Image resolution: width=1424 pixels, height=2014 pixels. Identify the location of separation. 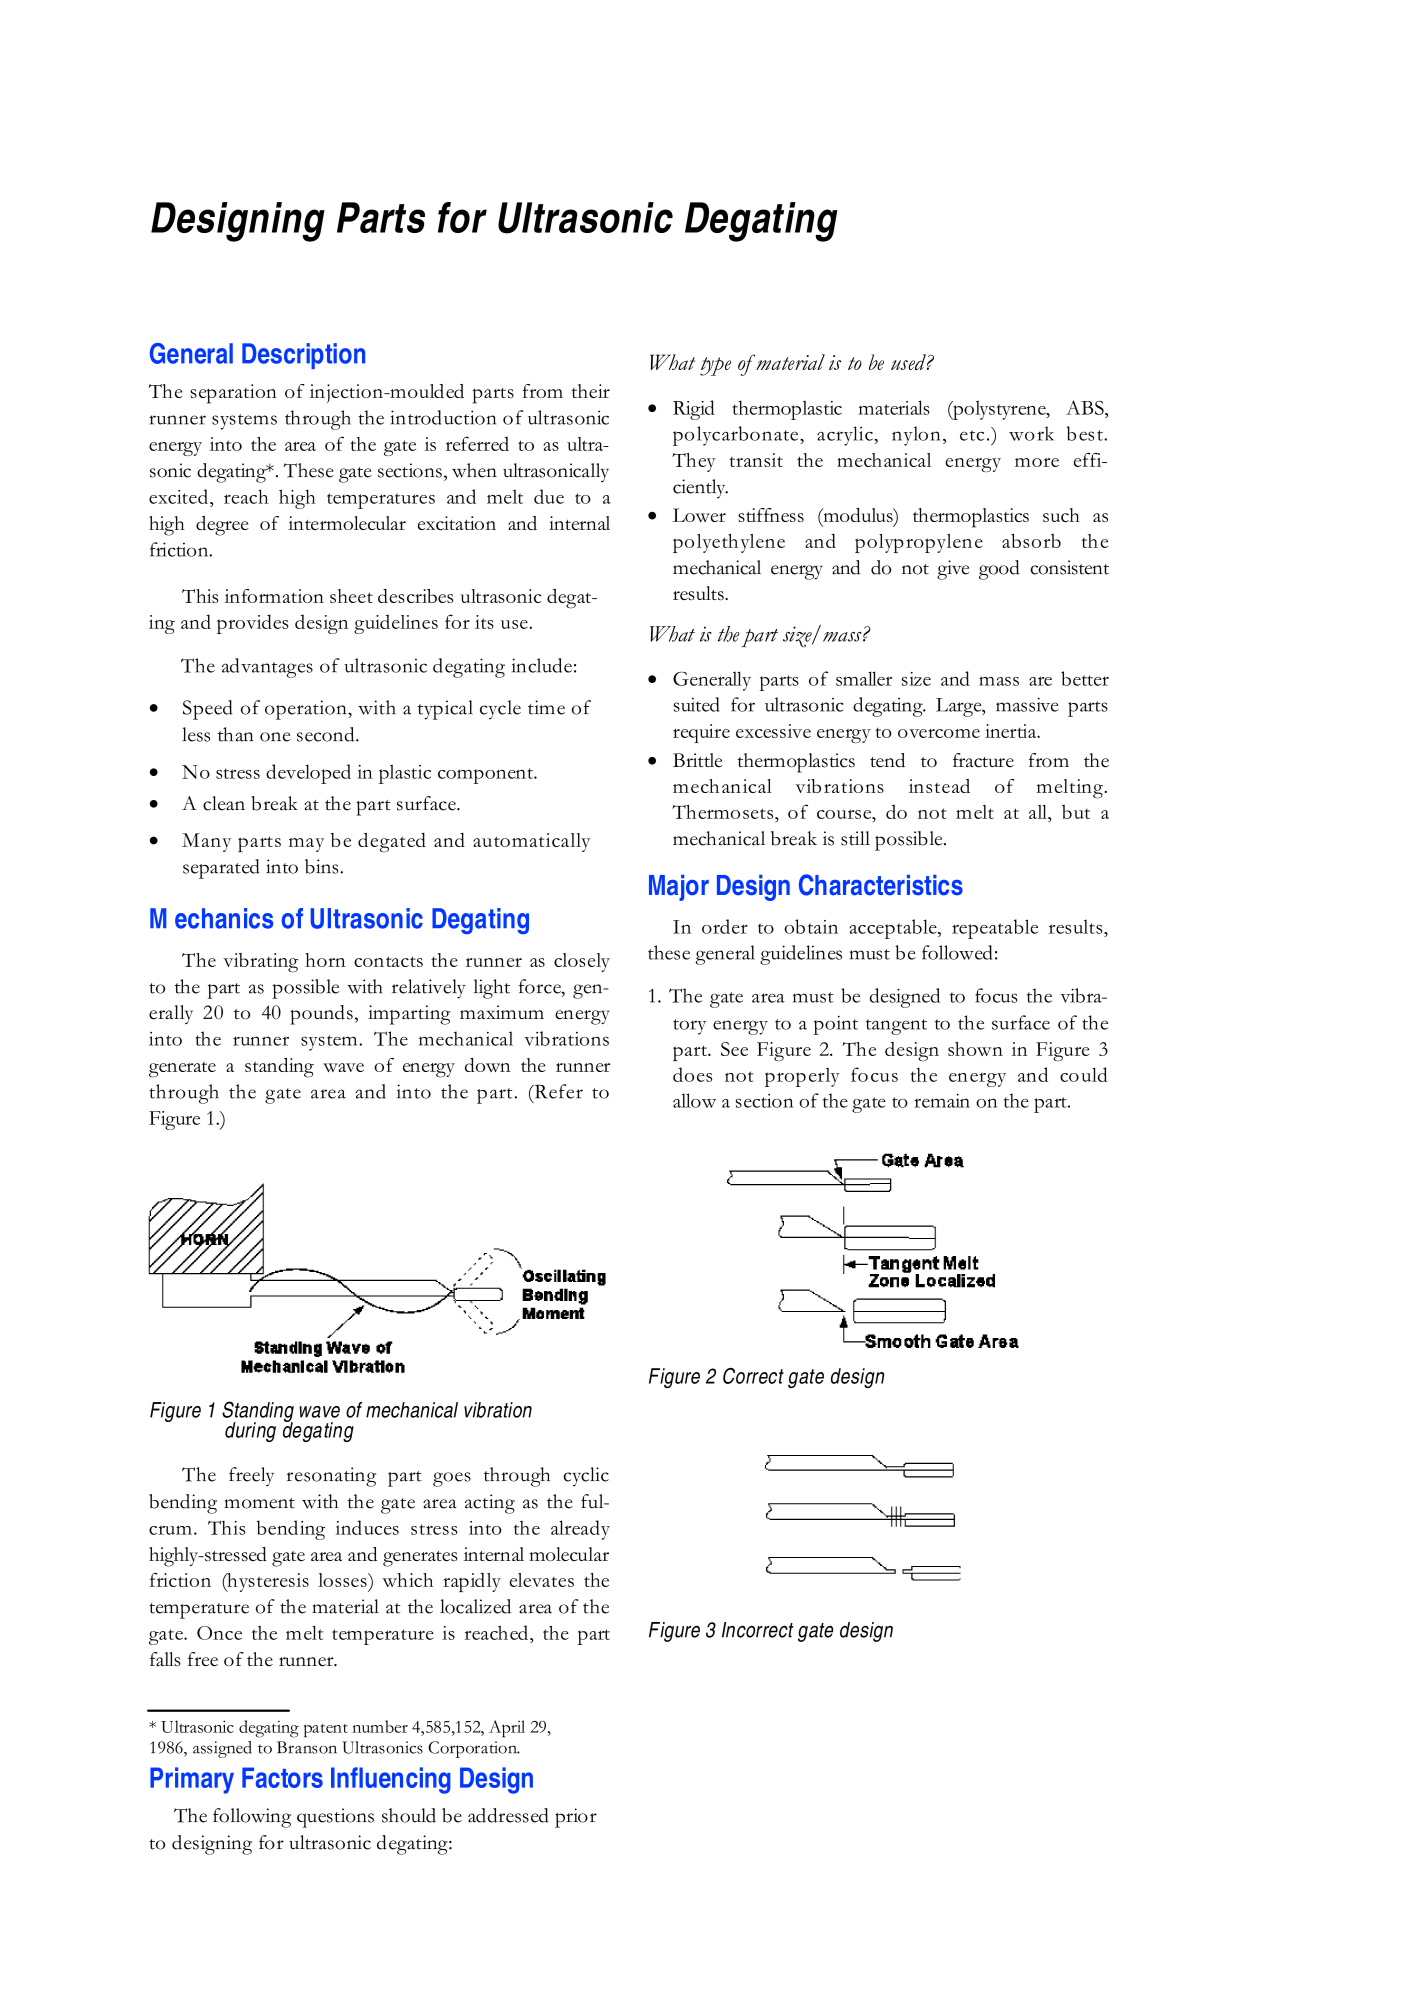
(233, 394).
